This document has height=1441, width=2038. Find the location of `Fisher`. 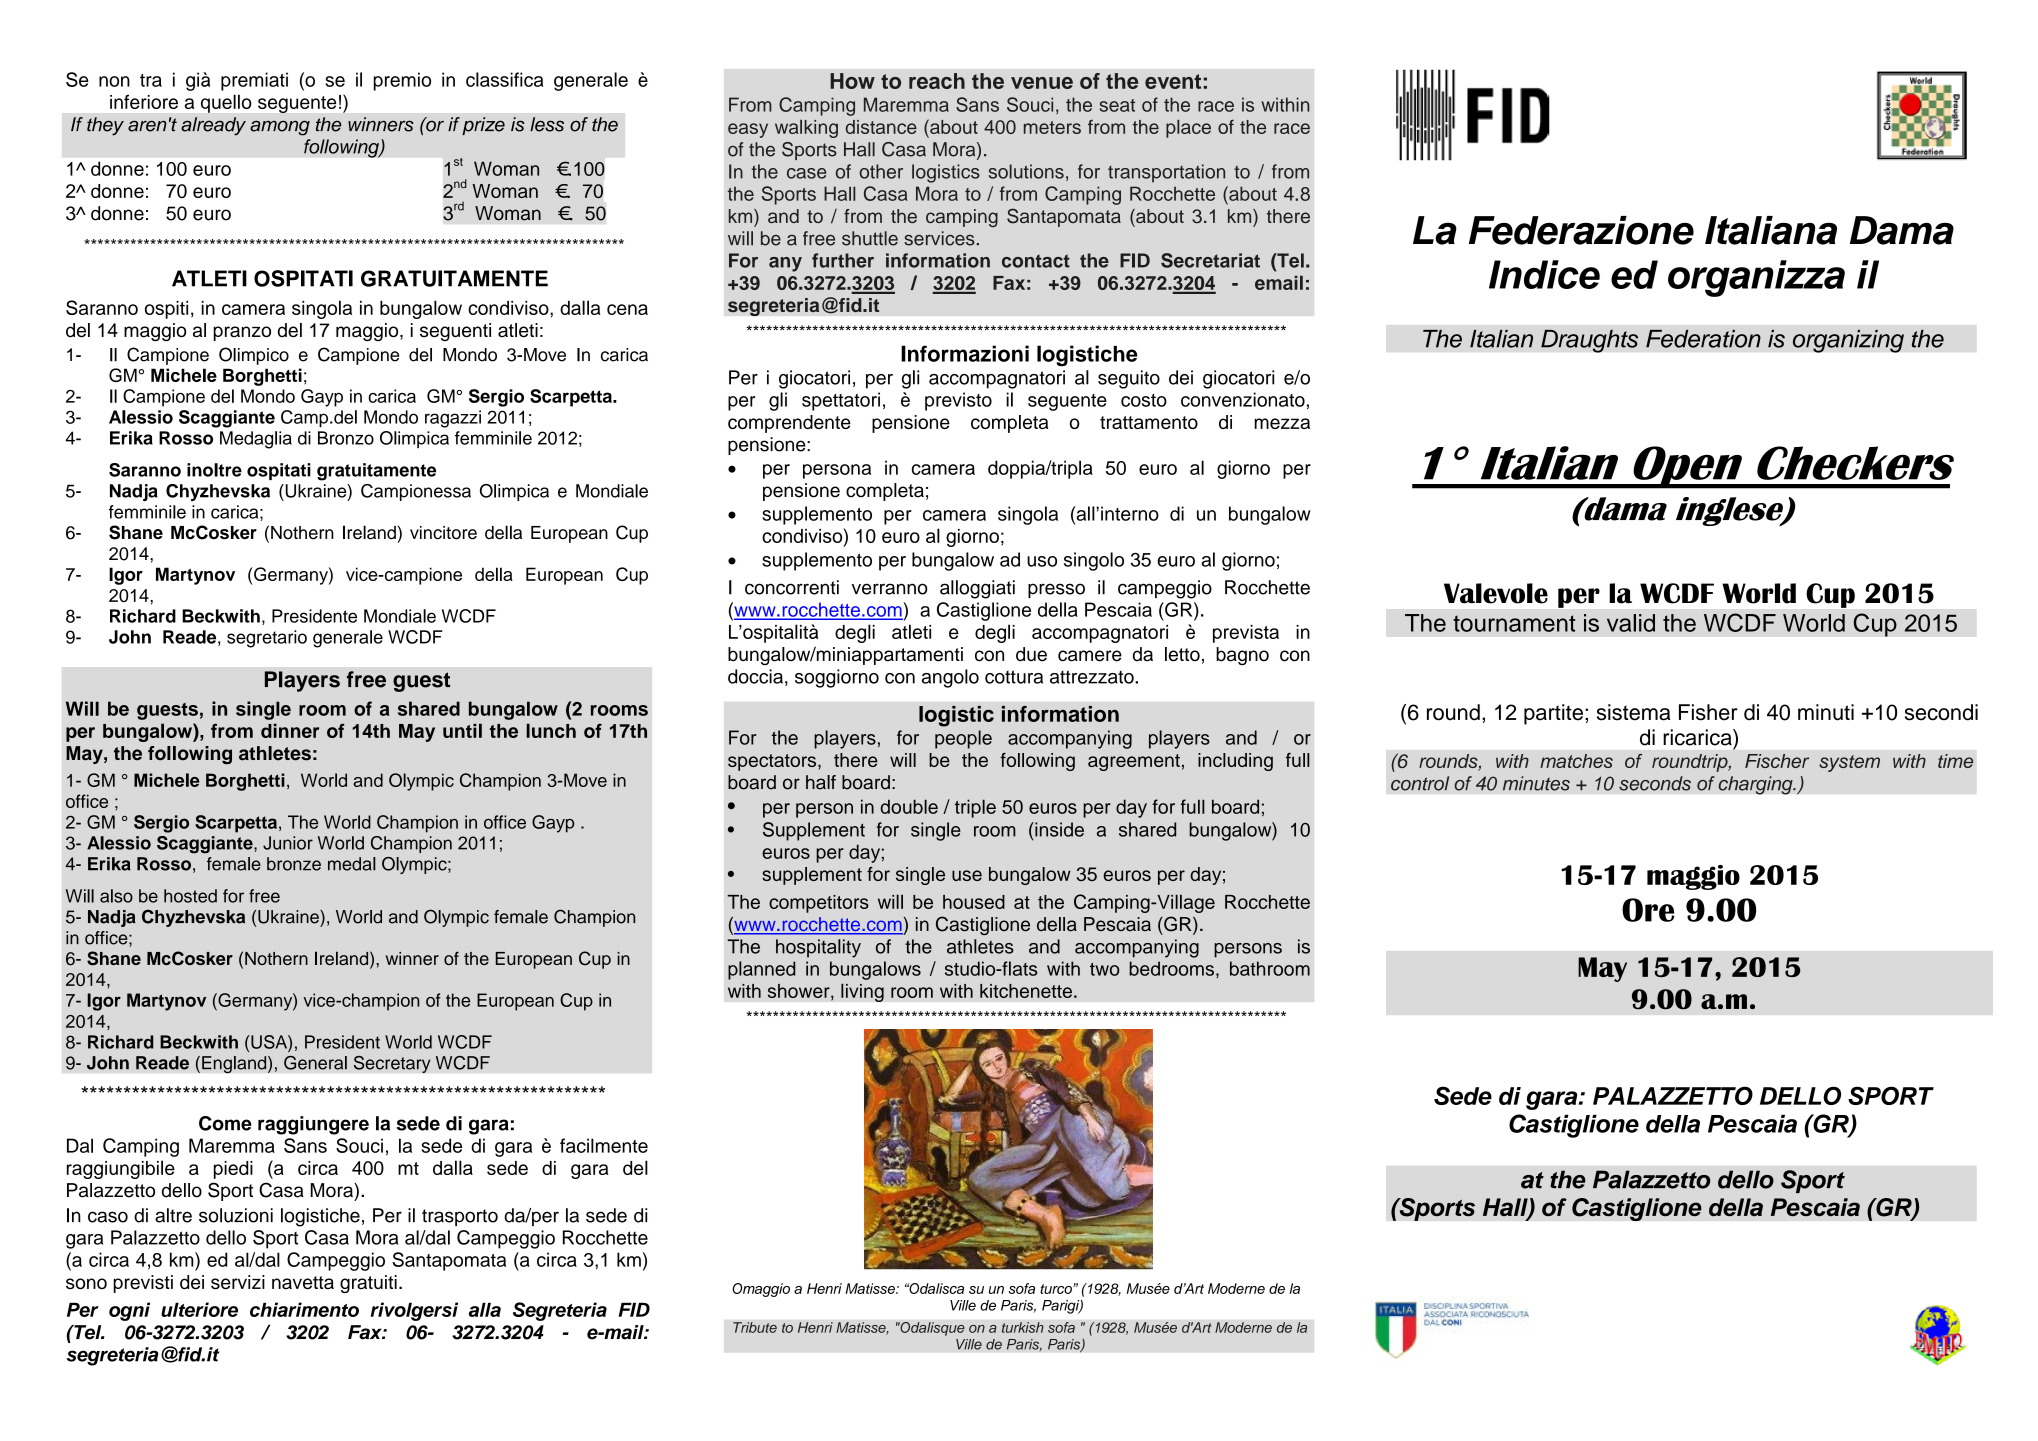

Fisher is located at coordinates (1708, 712).
